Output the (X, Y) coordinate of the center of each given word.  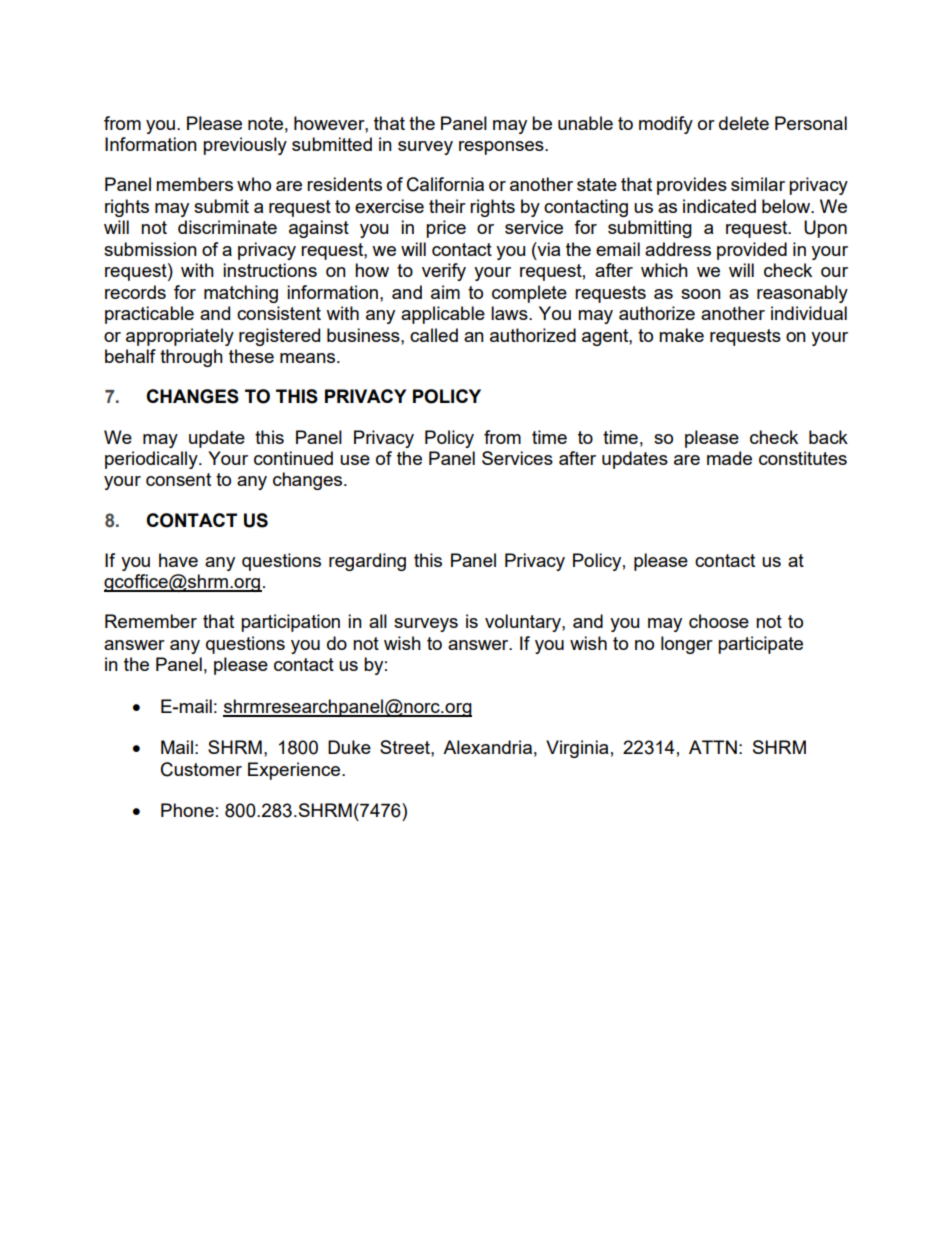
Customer (201, 769)
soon (701, 294)
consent (178, 479)
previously (245, 146)
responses (502, 148)
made (729, 458)
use (355, 460)
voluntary (524, 623)
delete (744, 123)
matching (241, 294)
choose (719, 621)
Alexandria (487, 747)
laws (510, 313)
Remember (151, 621)
